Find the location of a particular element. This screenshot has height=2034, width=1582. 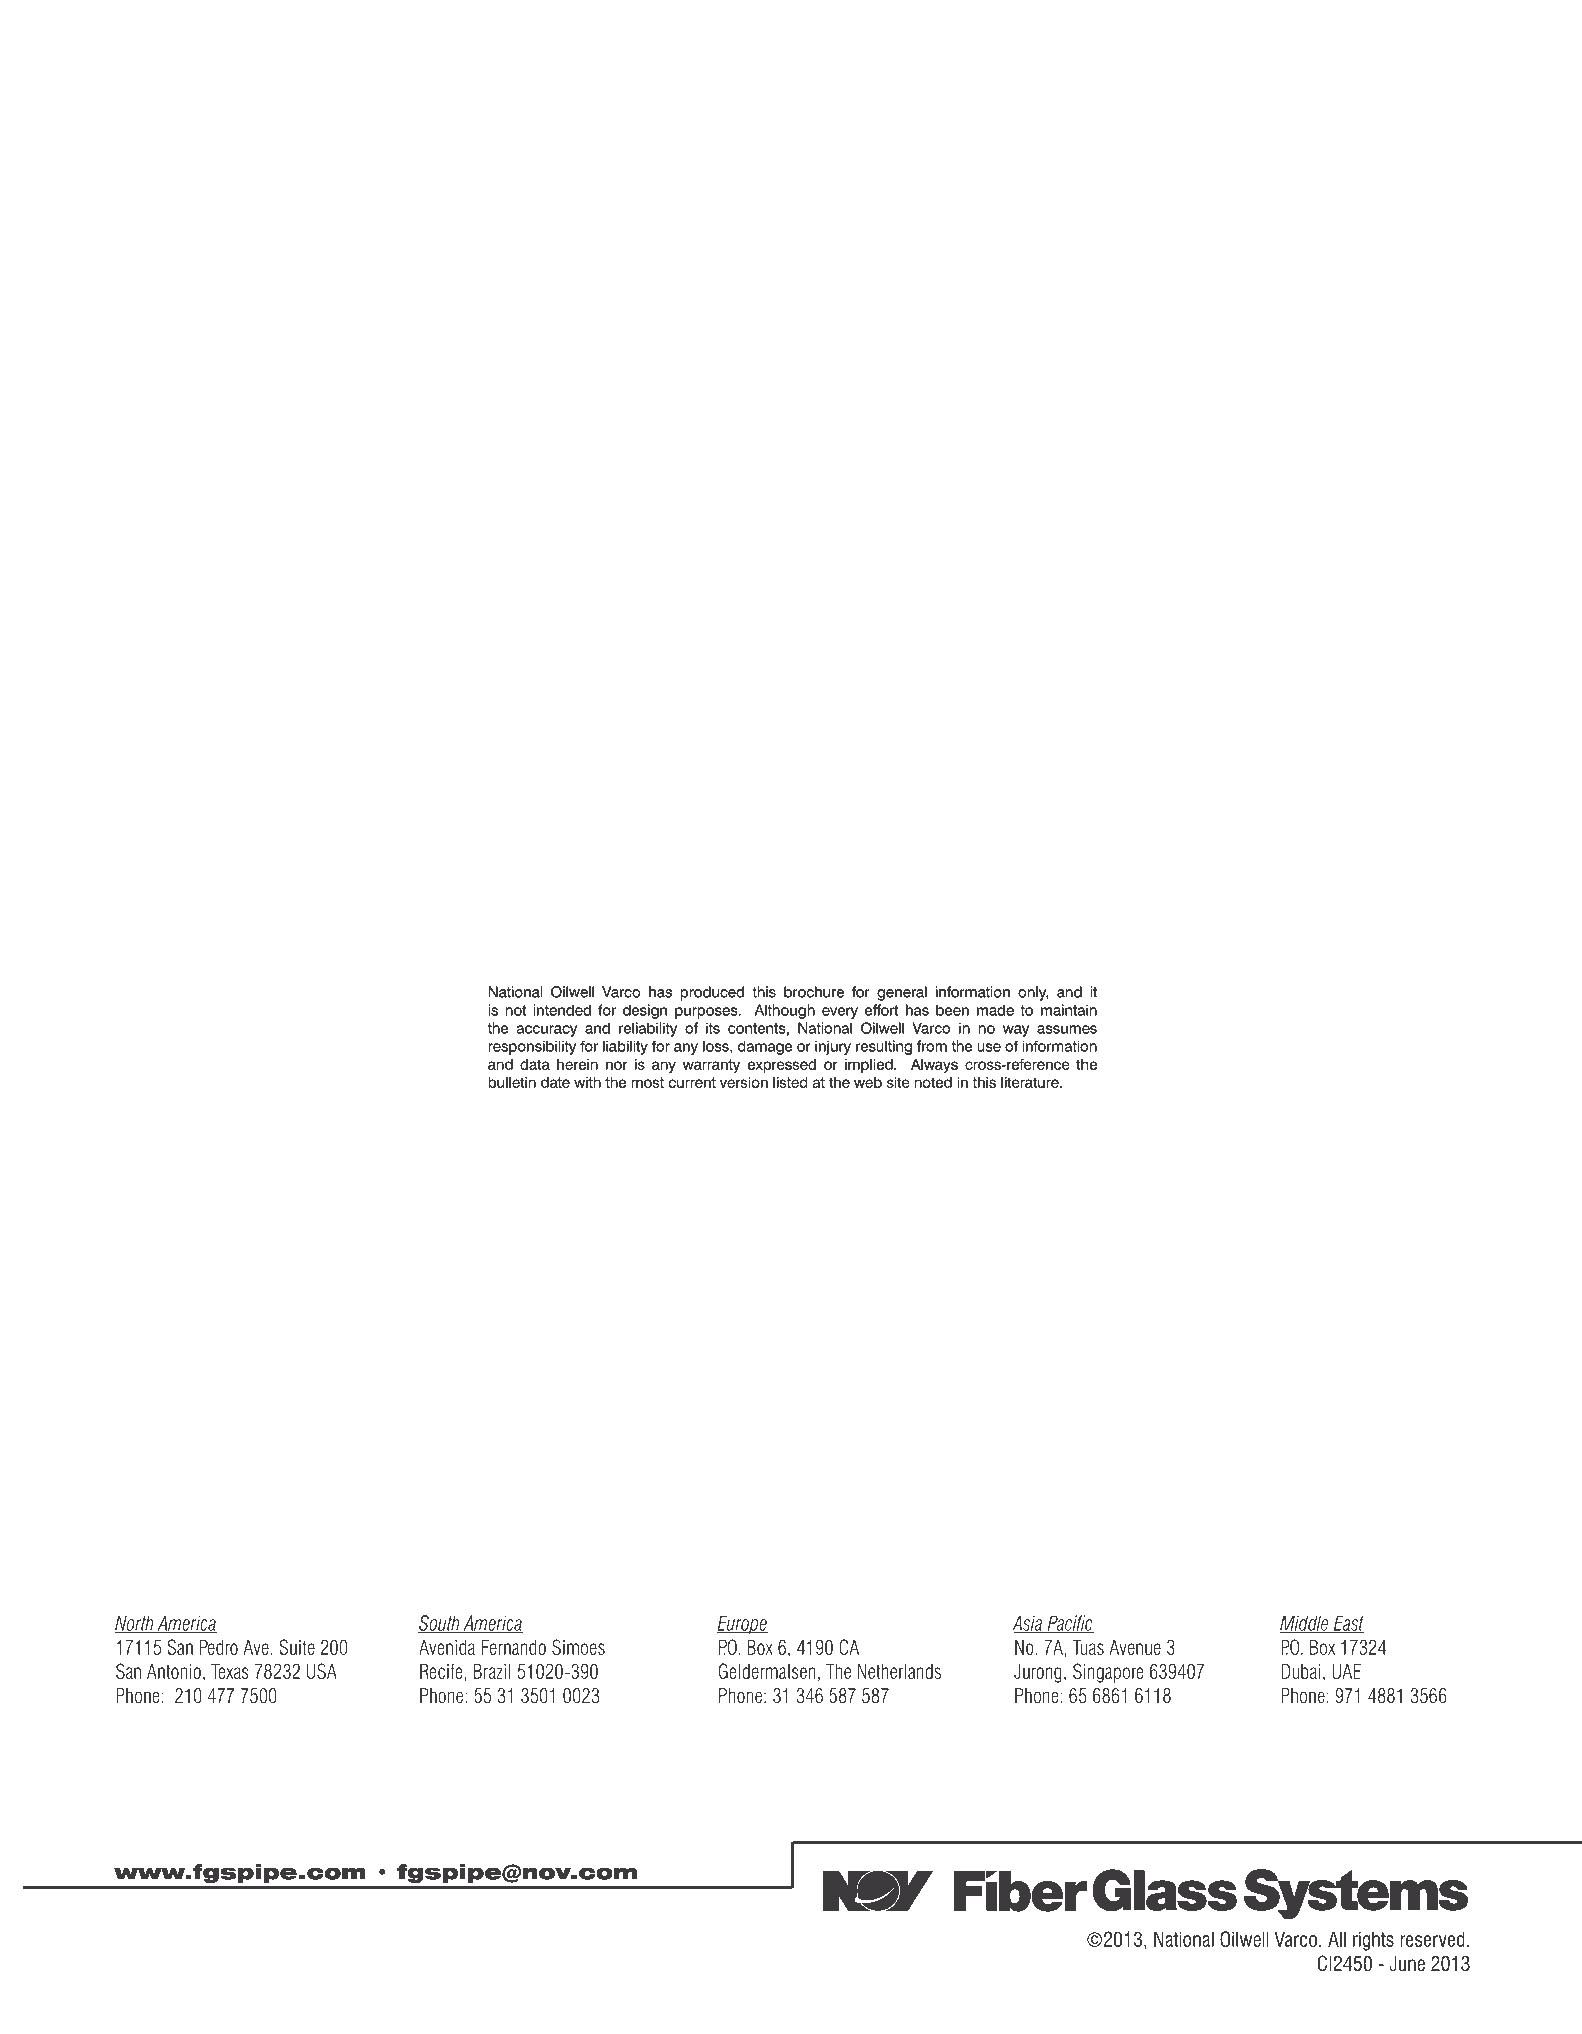

Although is located at coordinates (785, 1011).
